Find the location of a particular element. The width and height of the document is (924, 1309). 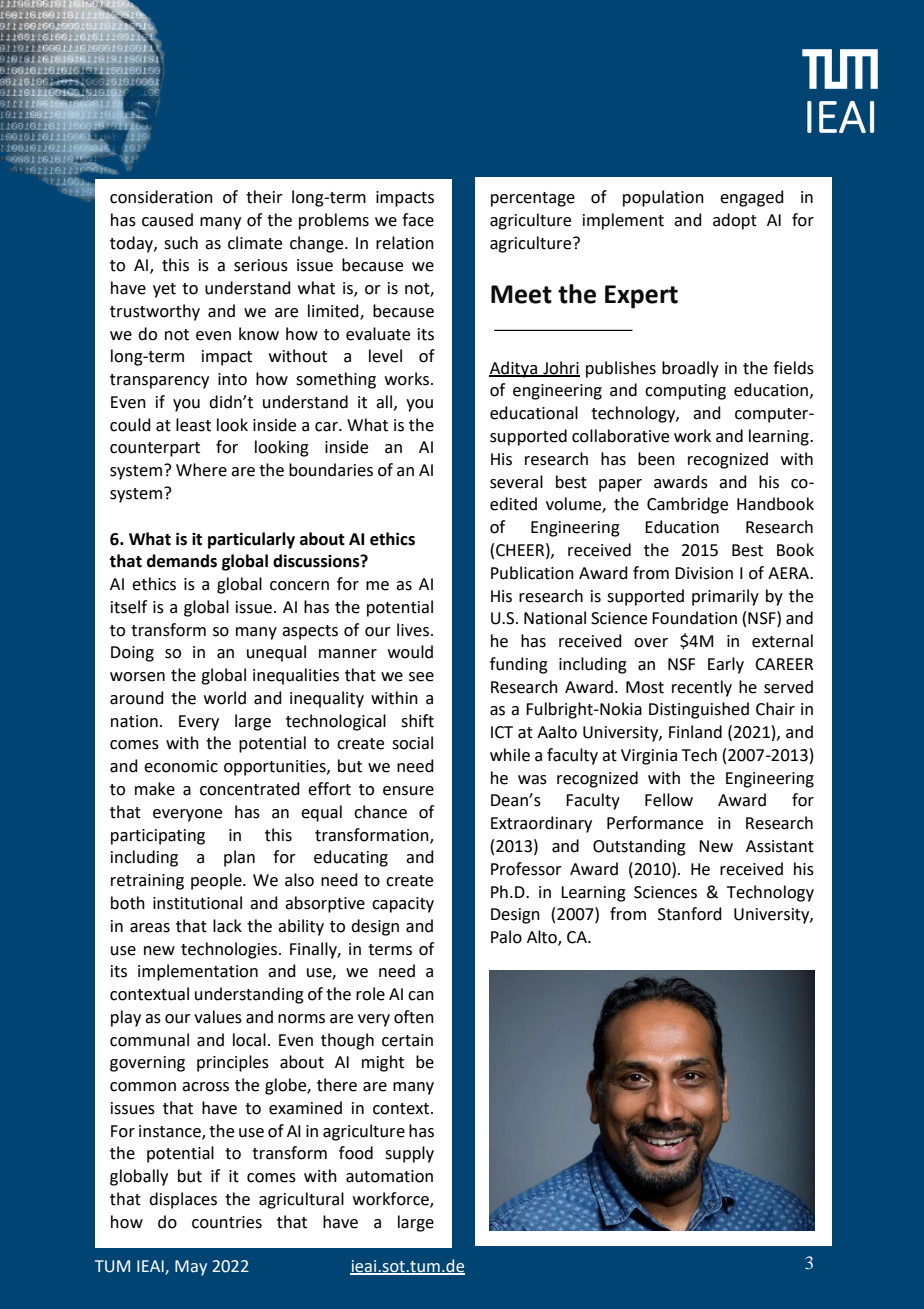

automation is located at coordinates (389, 1176).
